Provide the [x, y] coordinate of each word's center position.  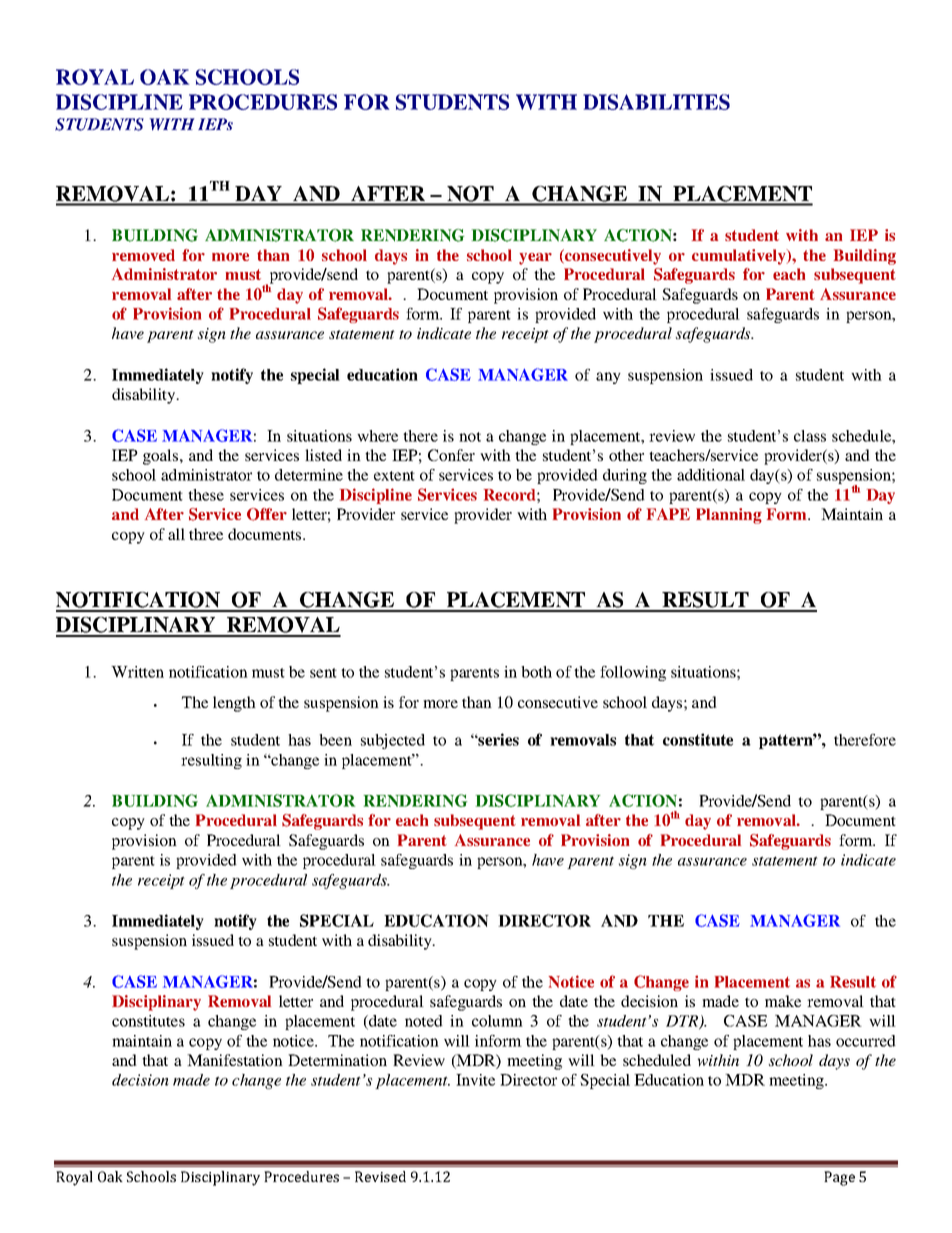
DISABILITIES [656, 102]
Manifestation [235, 1060]
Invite [475, 1080]
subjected [393, 741]
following [633, 673]
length [234, 704]
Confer [451, 455]
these [206, 495]
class [810, 436]
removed [143, 255]
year [535, 259]
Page [839, 1178]
